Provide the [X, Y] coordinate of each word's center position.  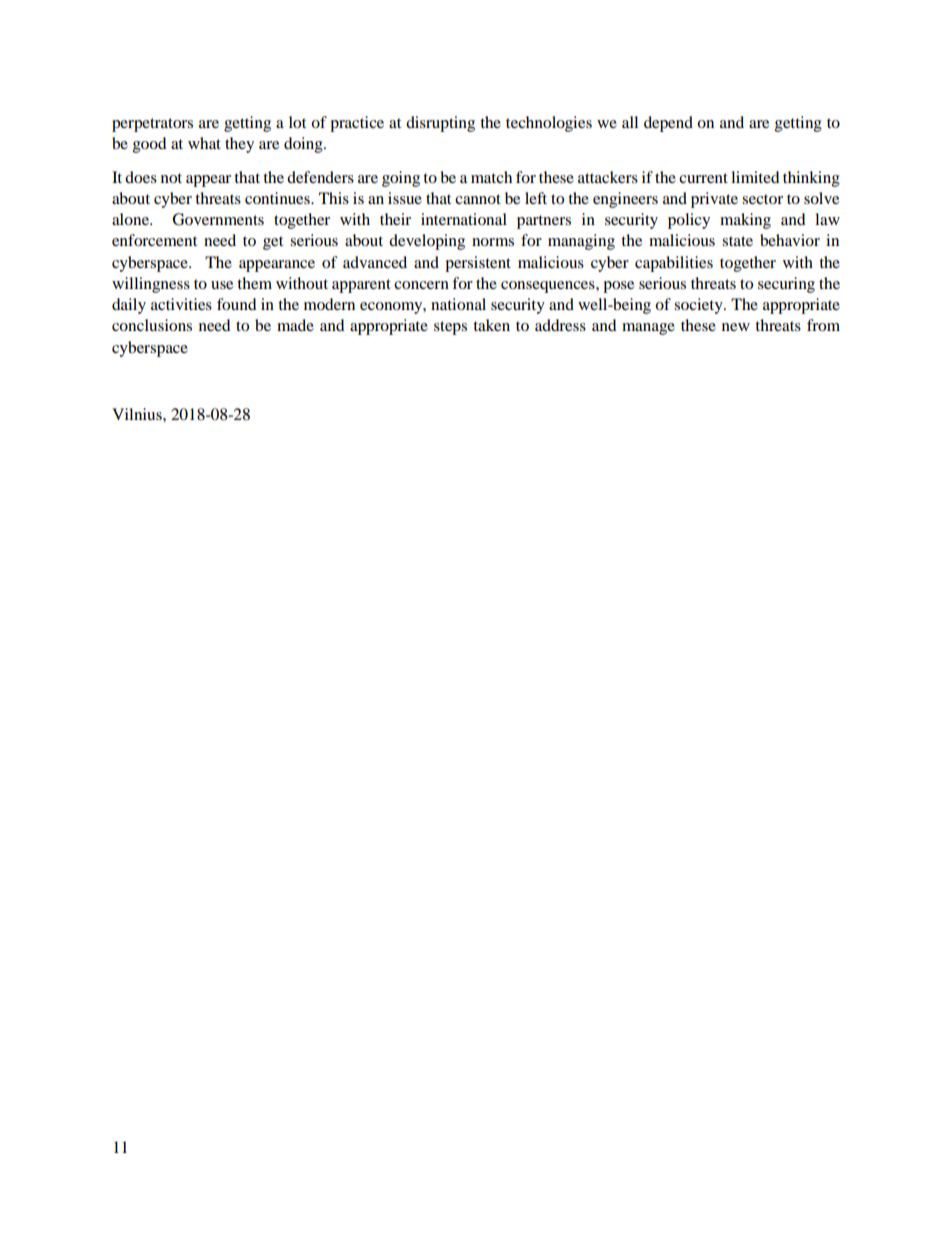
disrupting [440, 124]
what [204, 143]
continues [278, 198]
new [736, 327]
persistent [478, 264]
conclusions [152, 325]
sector [762, 199]
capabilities [674, 264]
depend [668, 124]
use [222, 285]
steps [450, 328]
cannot [478, 199]
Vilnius [138, 414]
